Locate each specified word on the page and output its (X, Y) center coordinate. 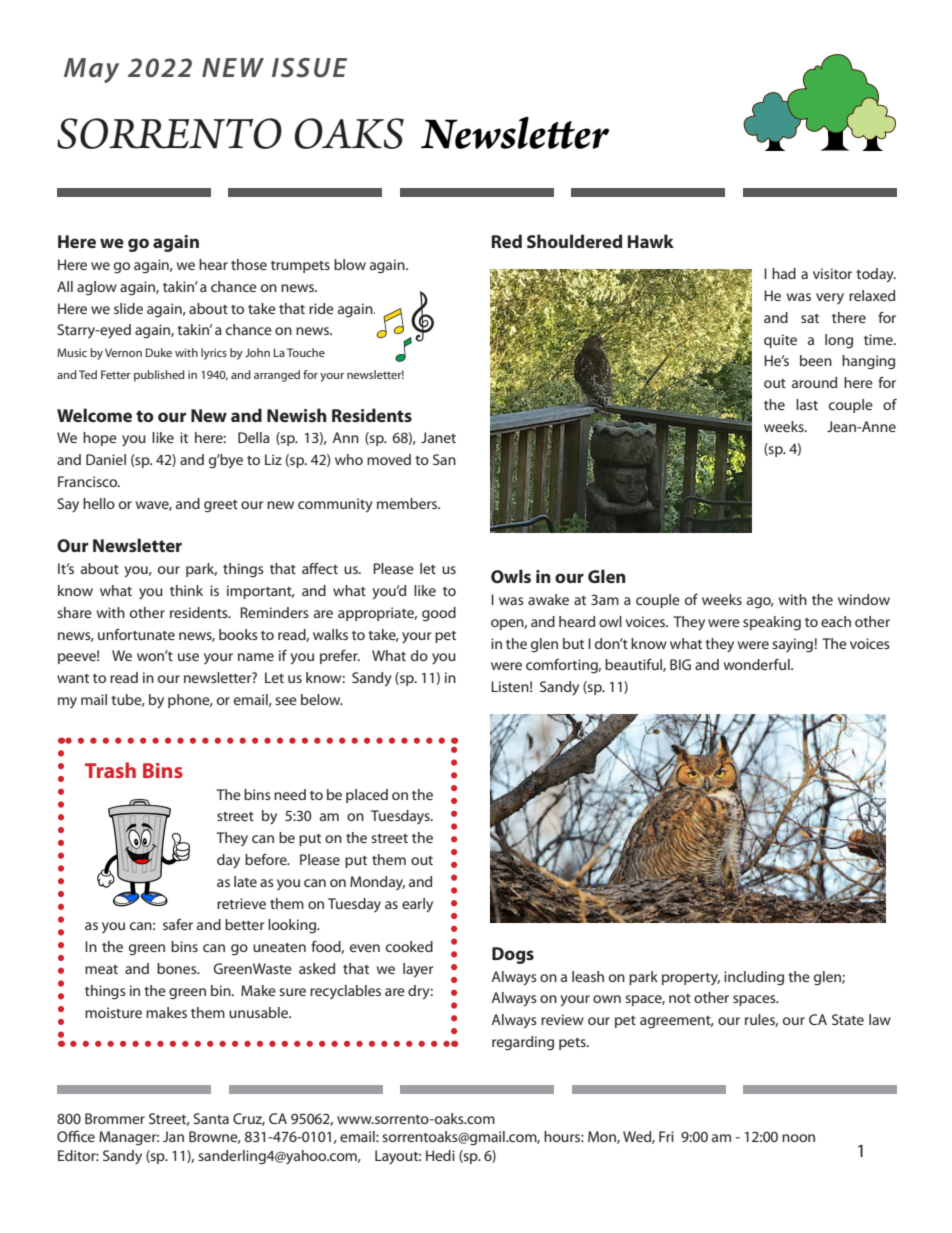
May (91, 70)
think (186, 590)
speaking (772, 623)
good (439, 614)
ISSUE (309, 68)
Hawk (651, 241)
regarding (523, 1043)
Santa (211, 1118)
